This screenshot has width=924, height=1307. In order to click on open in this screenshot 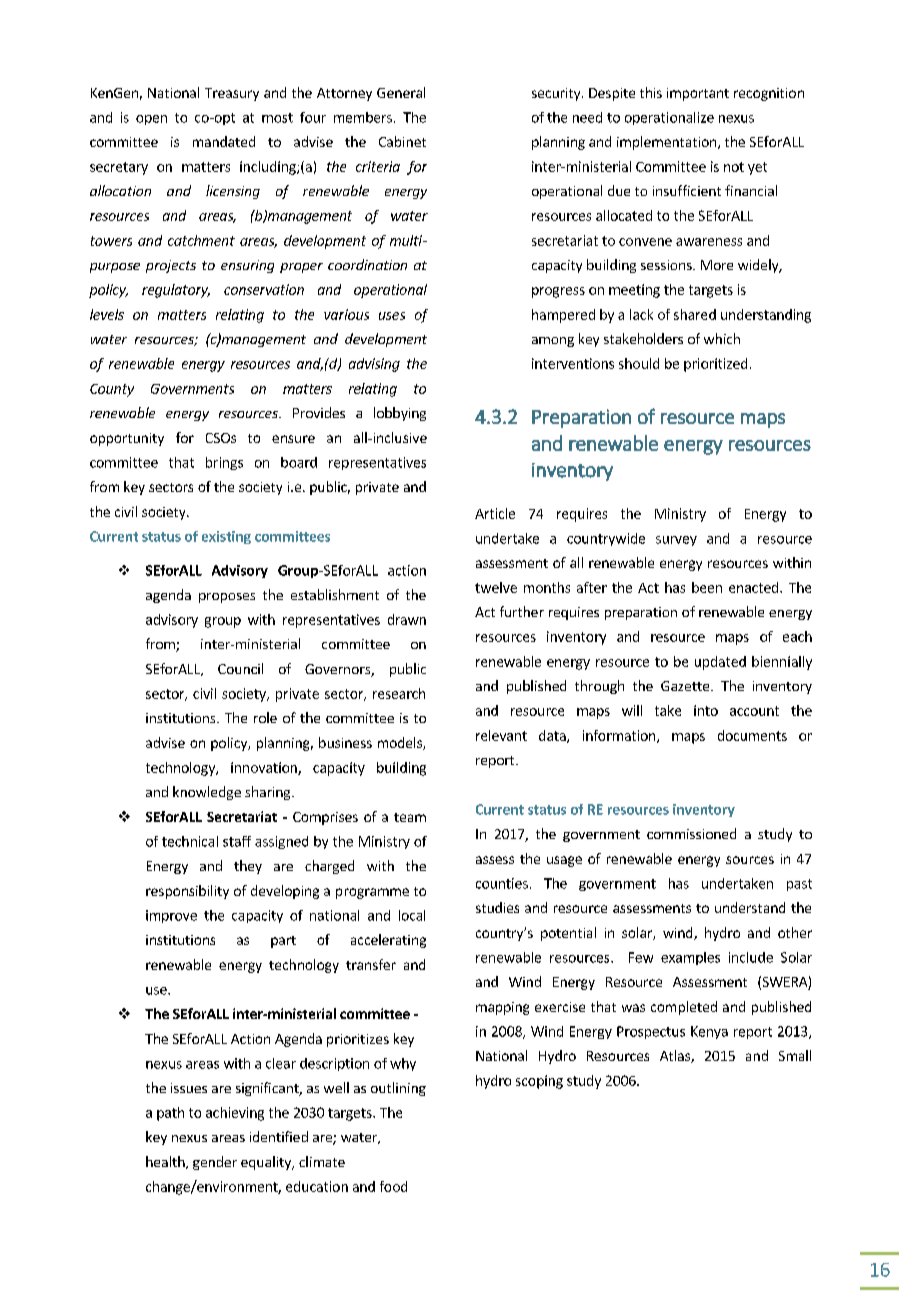, I will do `click(151, 120)`.
